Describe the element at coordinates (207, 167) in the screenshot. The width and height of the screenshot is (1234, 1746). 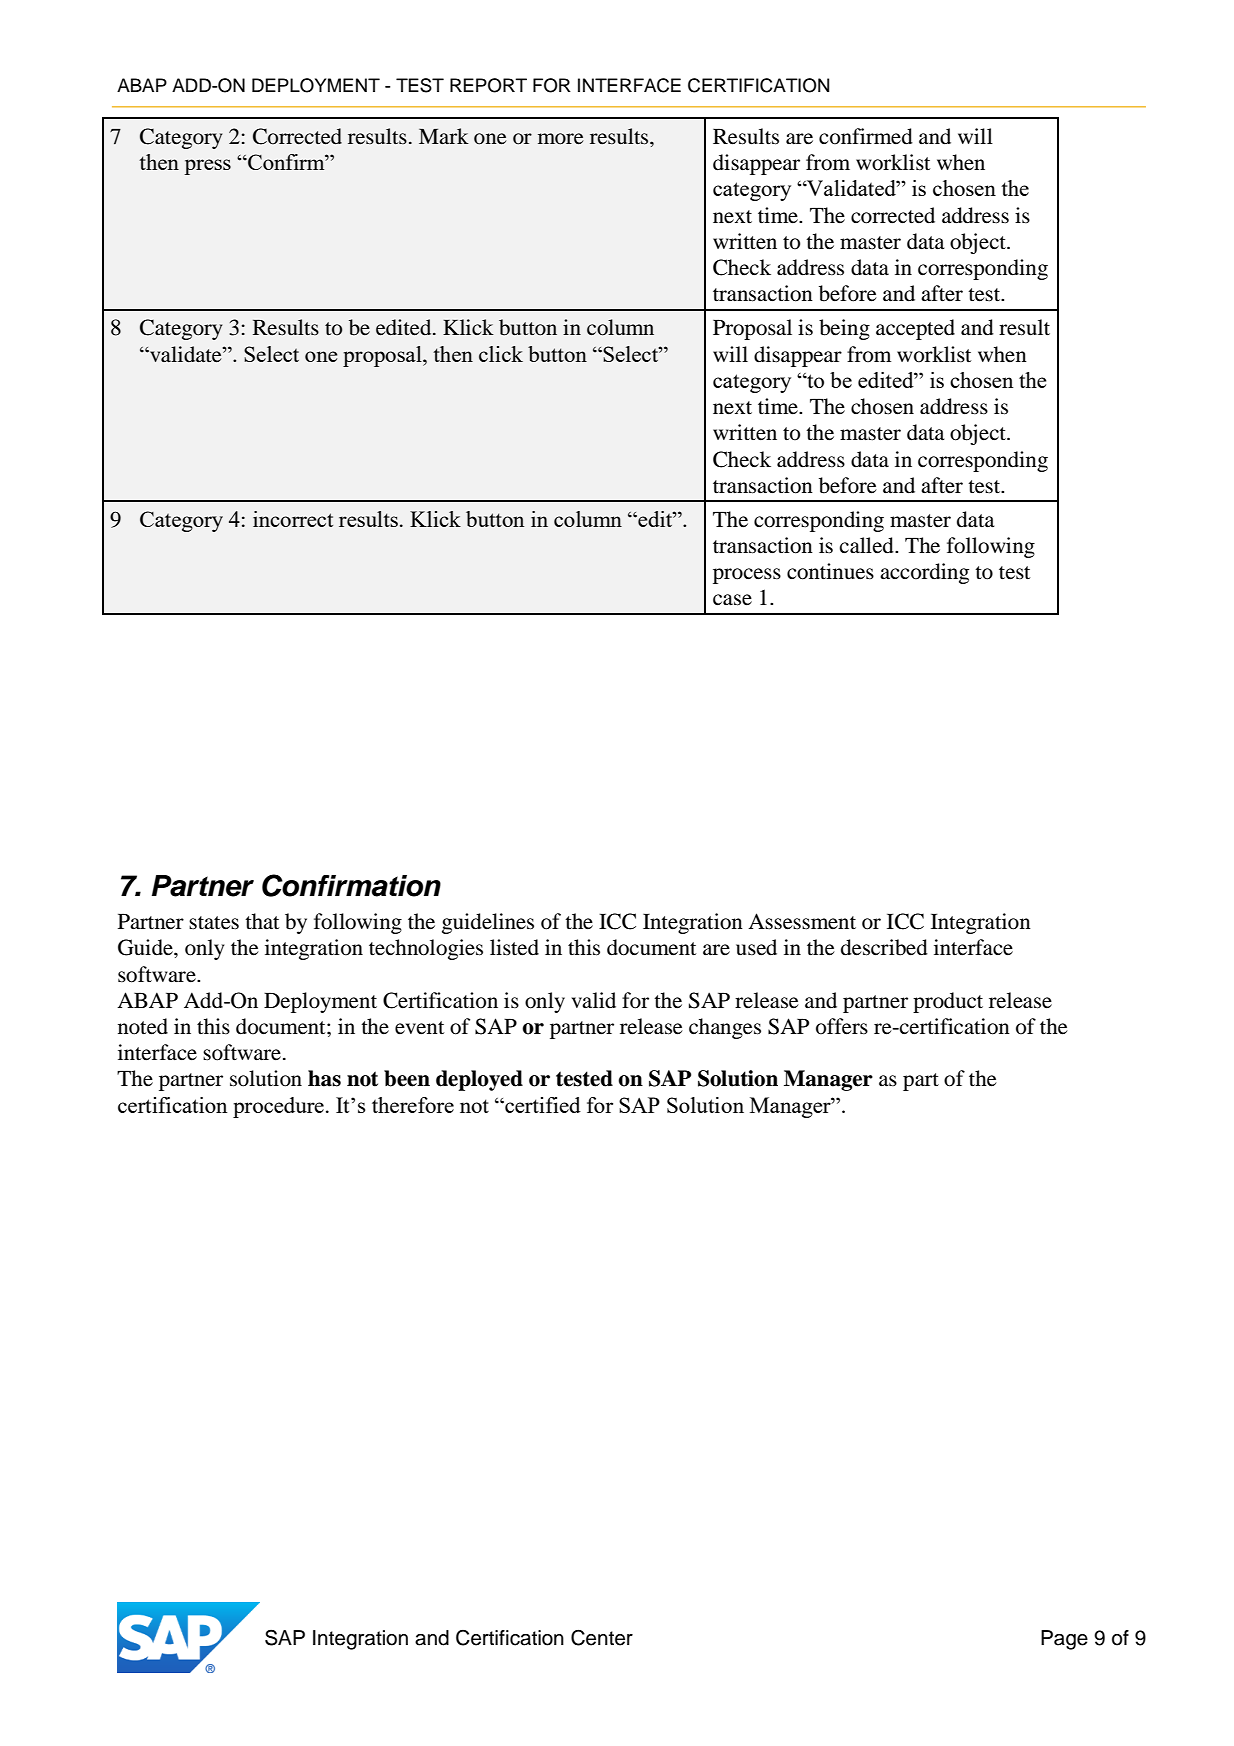
I see `press` at that location.
